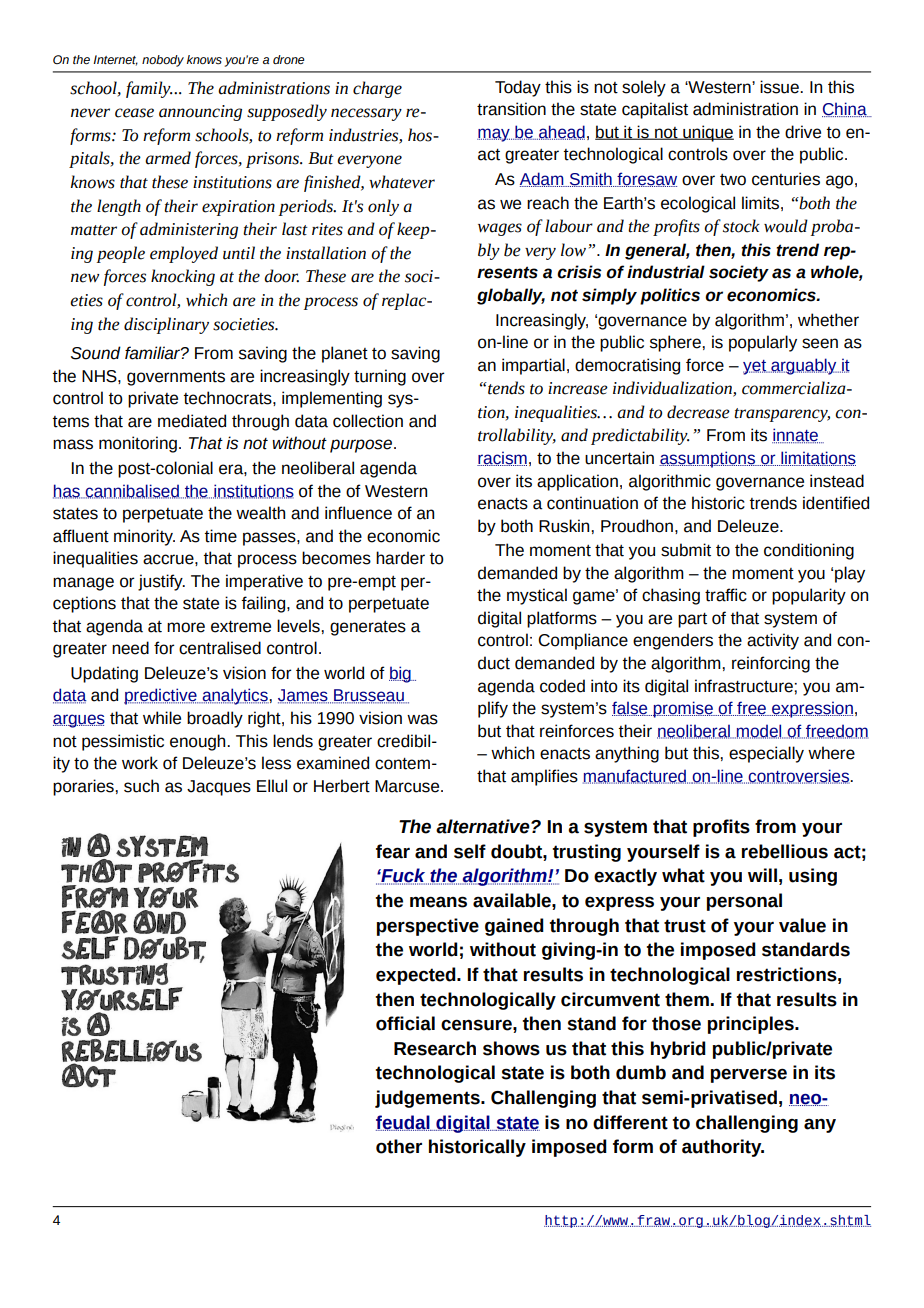  Describe the element at coordinates (780, 87) in the screenshot. I see `issue` at that location.
